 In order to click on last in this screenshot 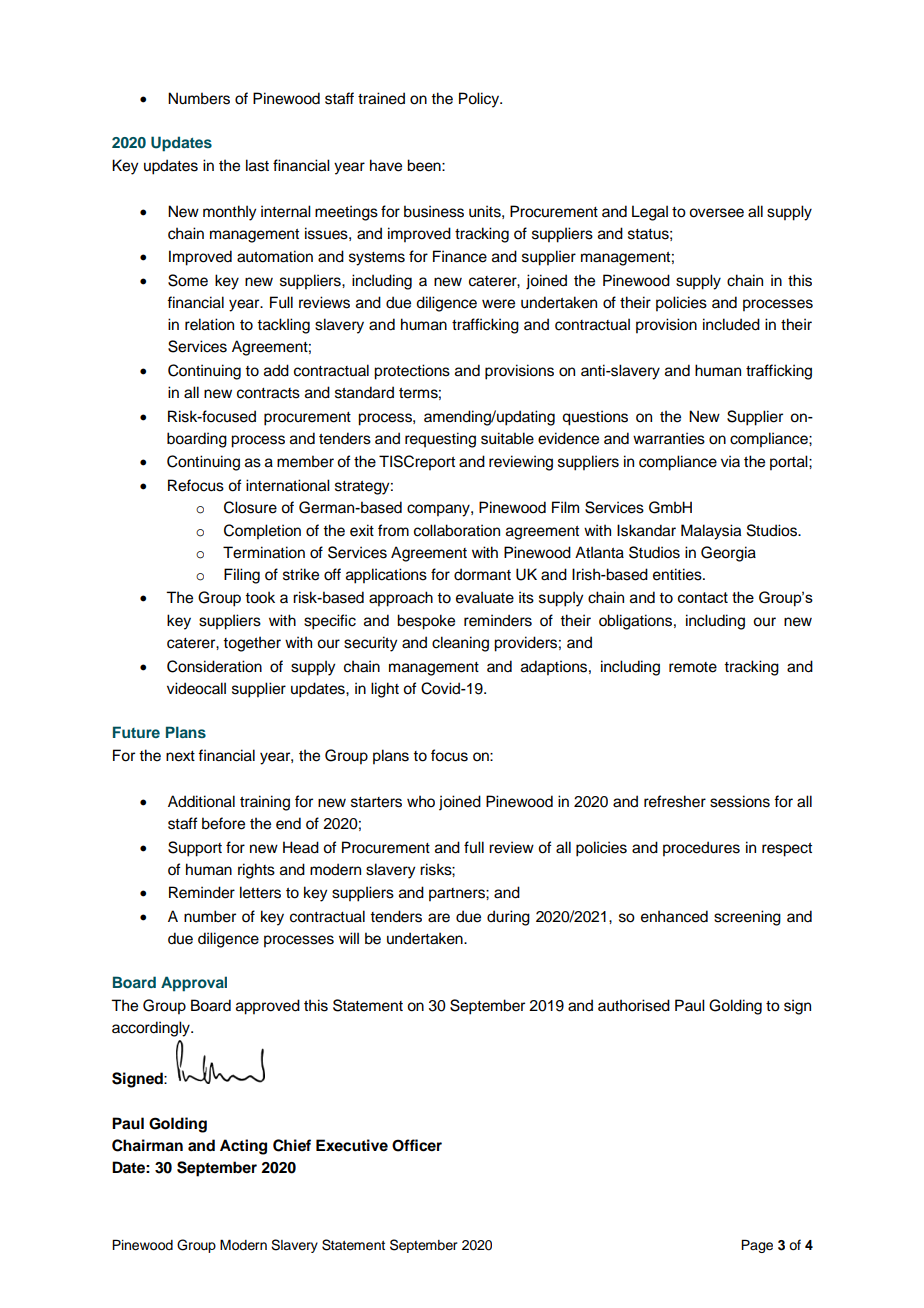, I will do `click(257, 165)`.
